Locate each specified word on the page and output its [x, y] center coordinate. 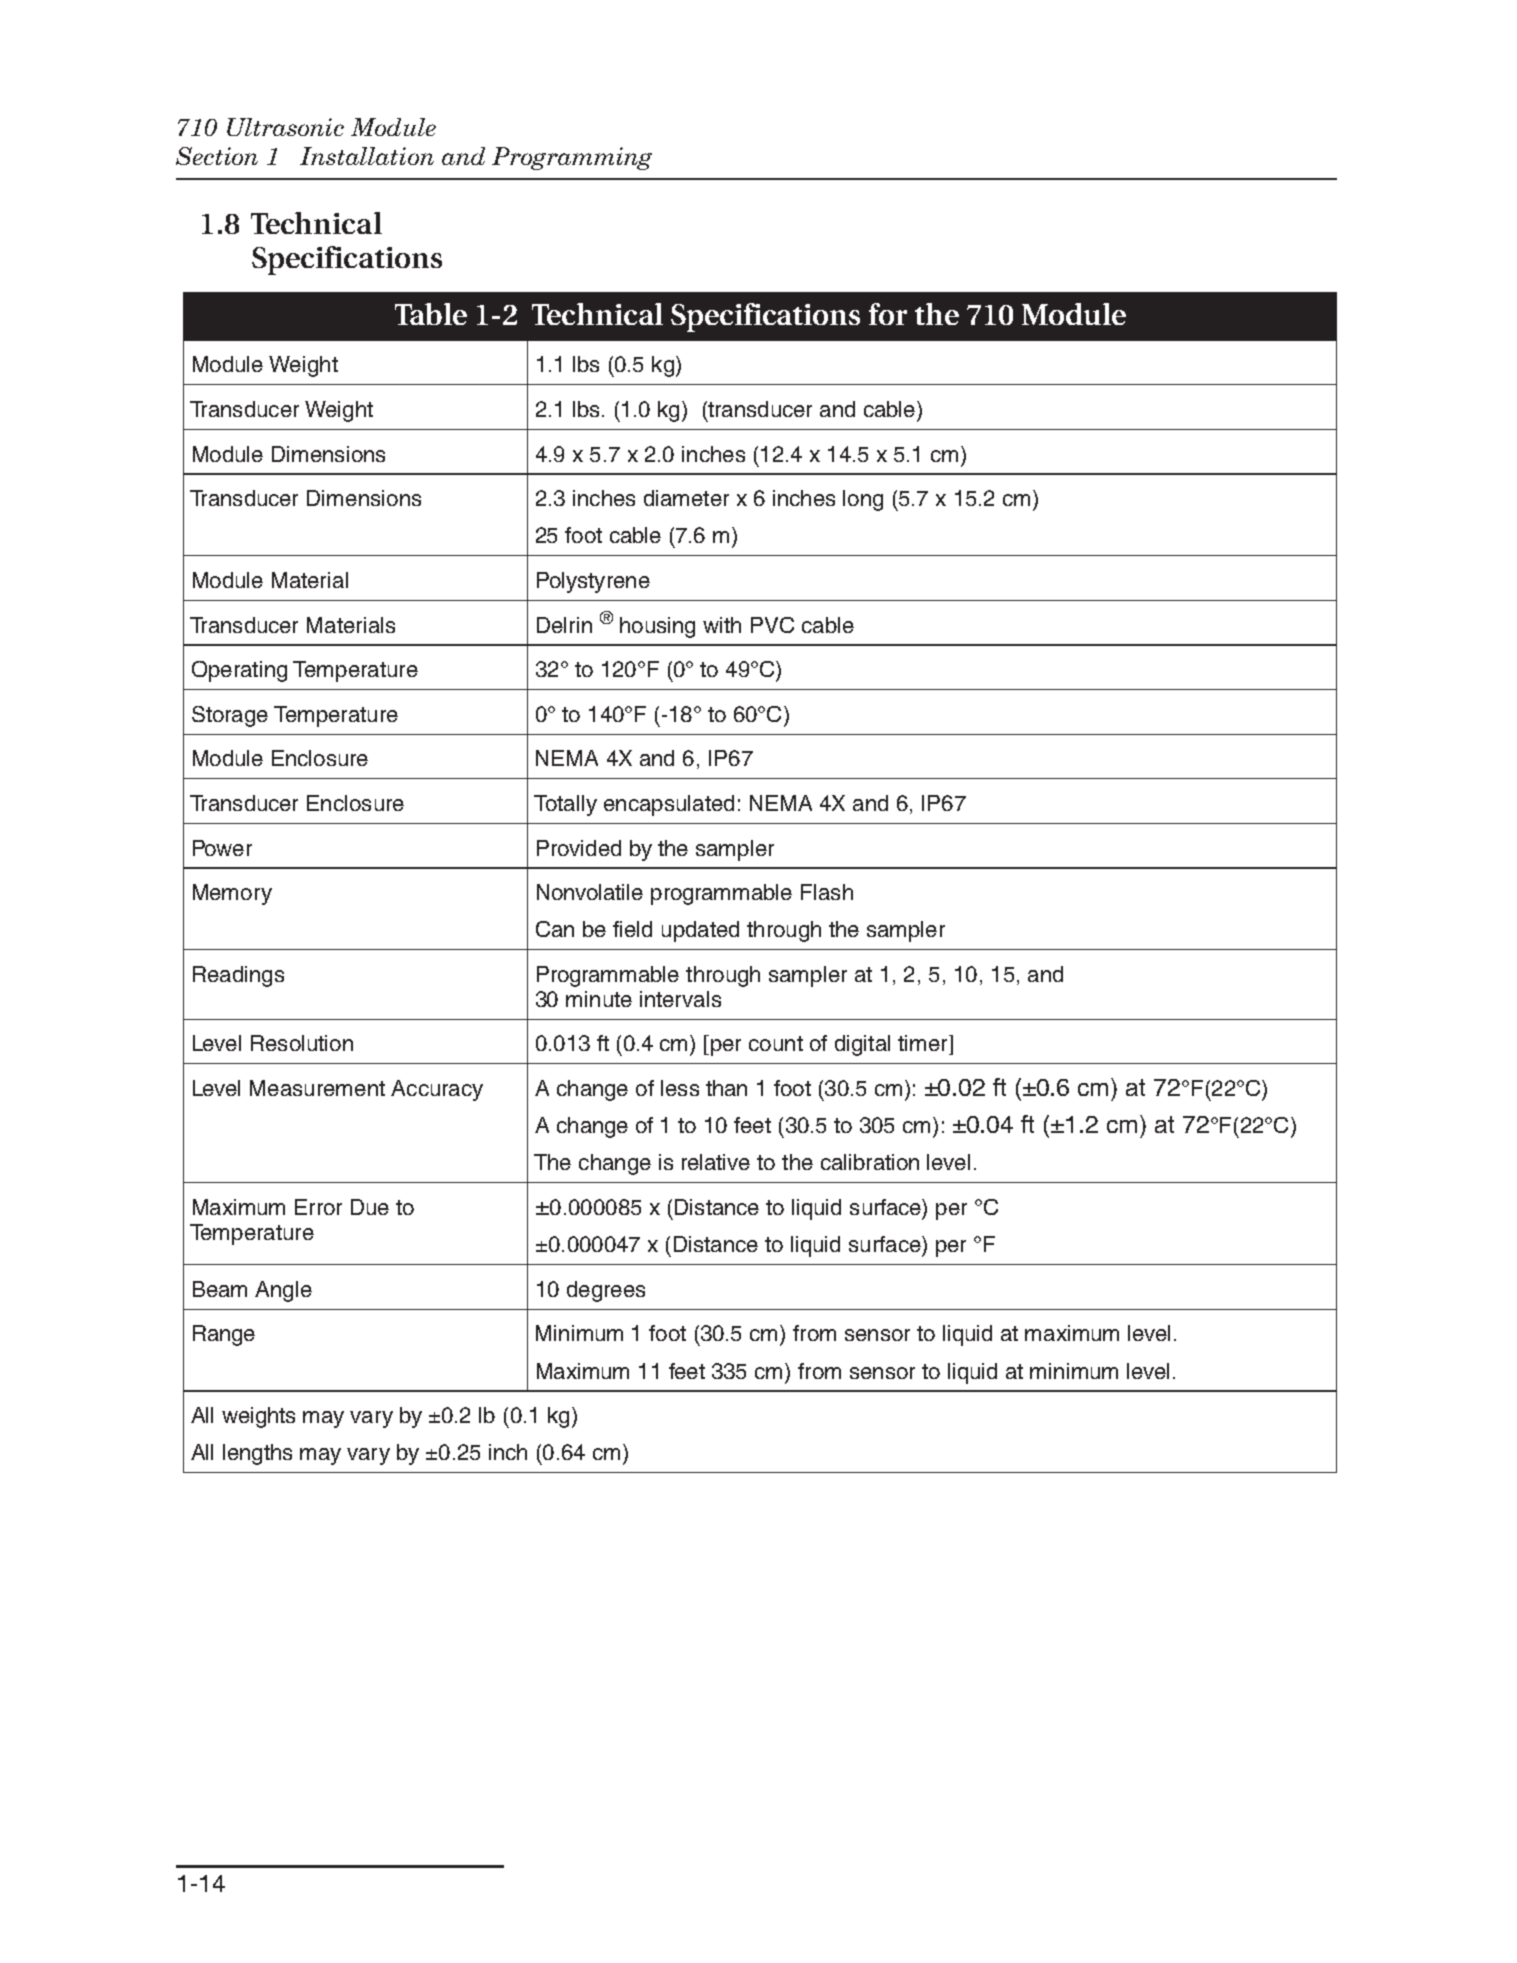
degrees [606, 1291]
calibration [870, 1162]
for [888, 314]
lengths [257, 1454]
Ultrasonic [285, 127]
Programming [572, 158]
